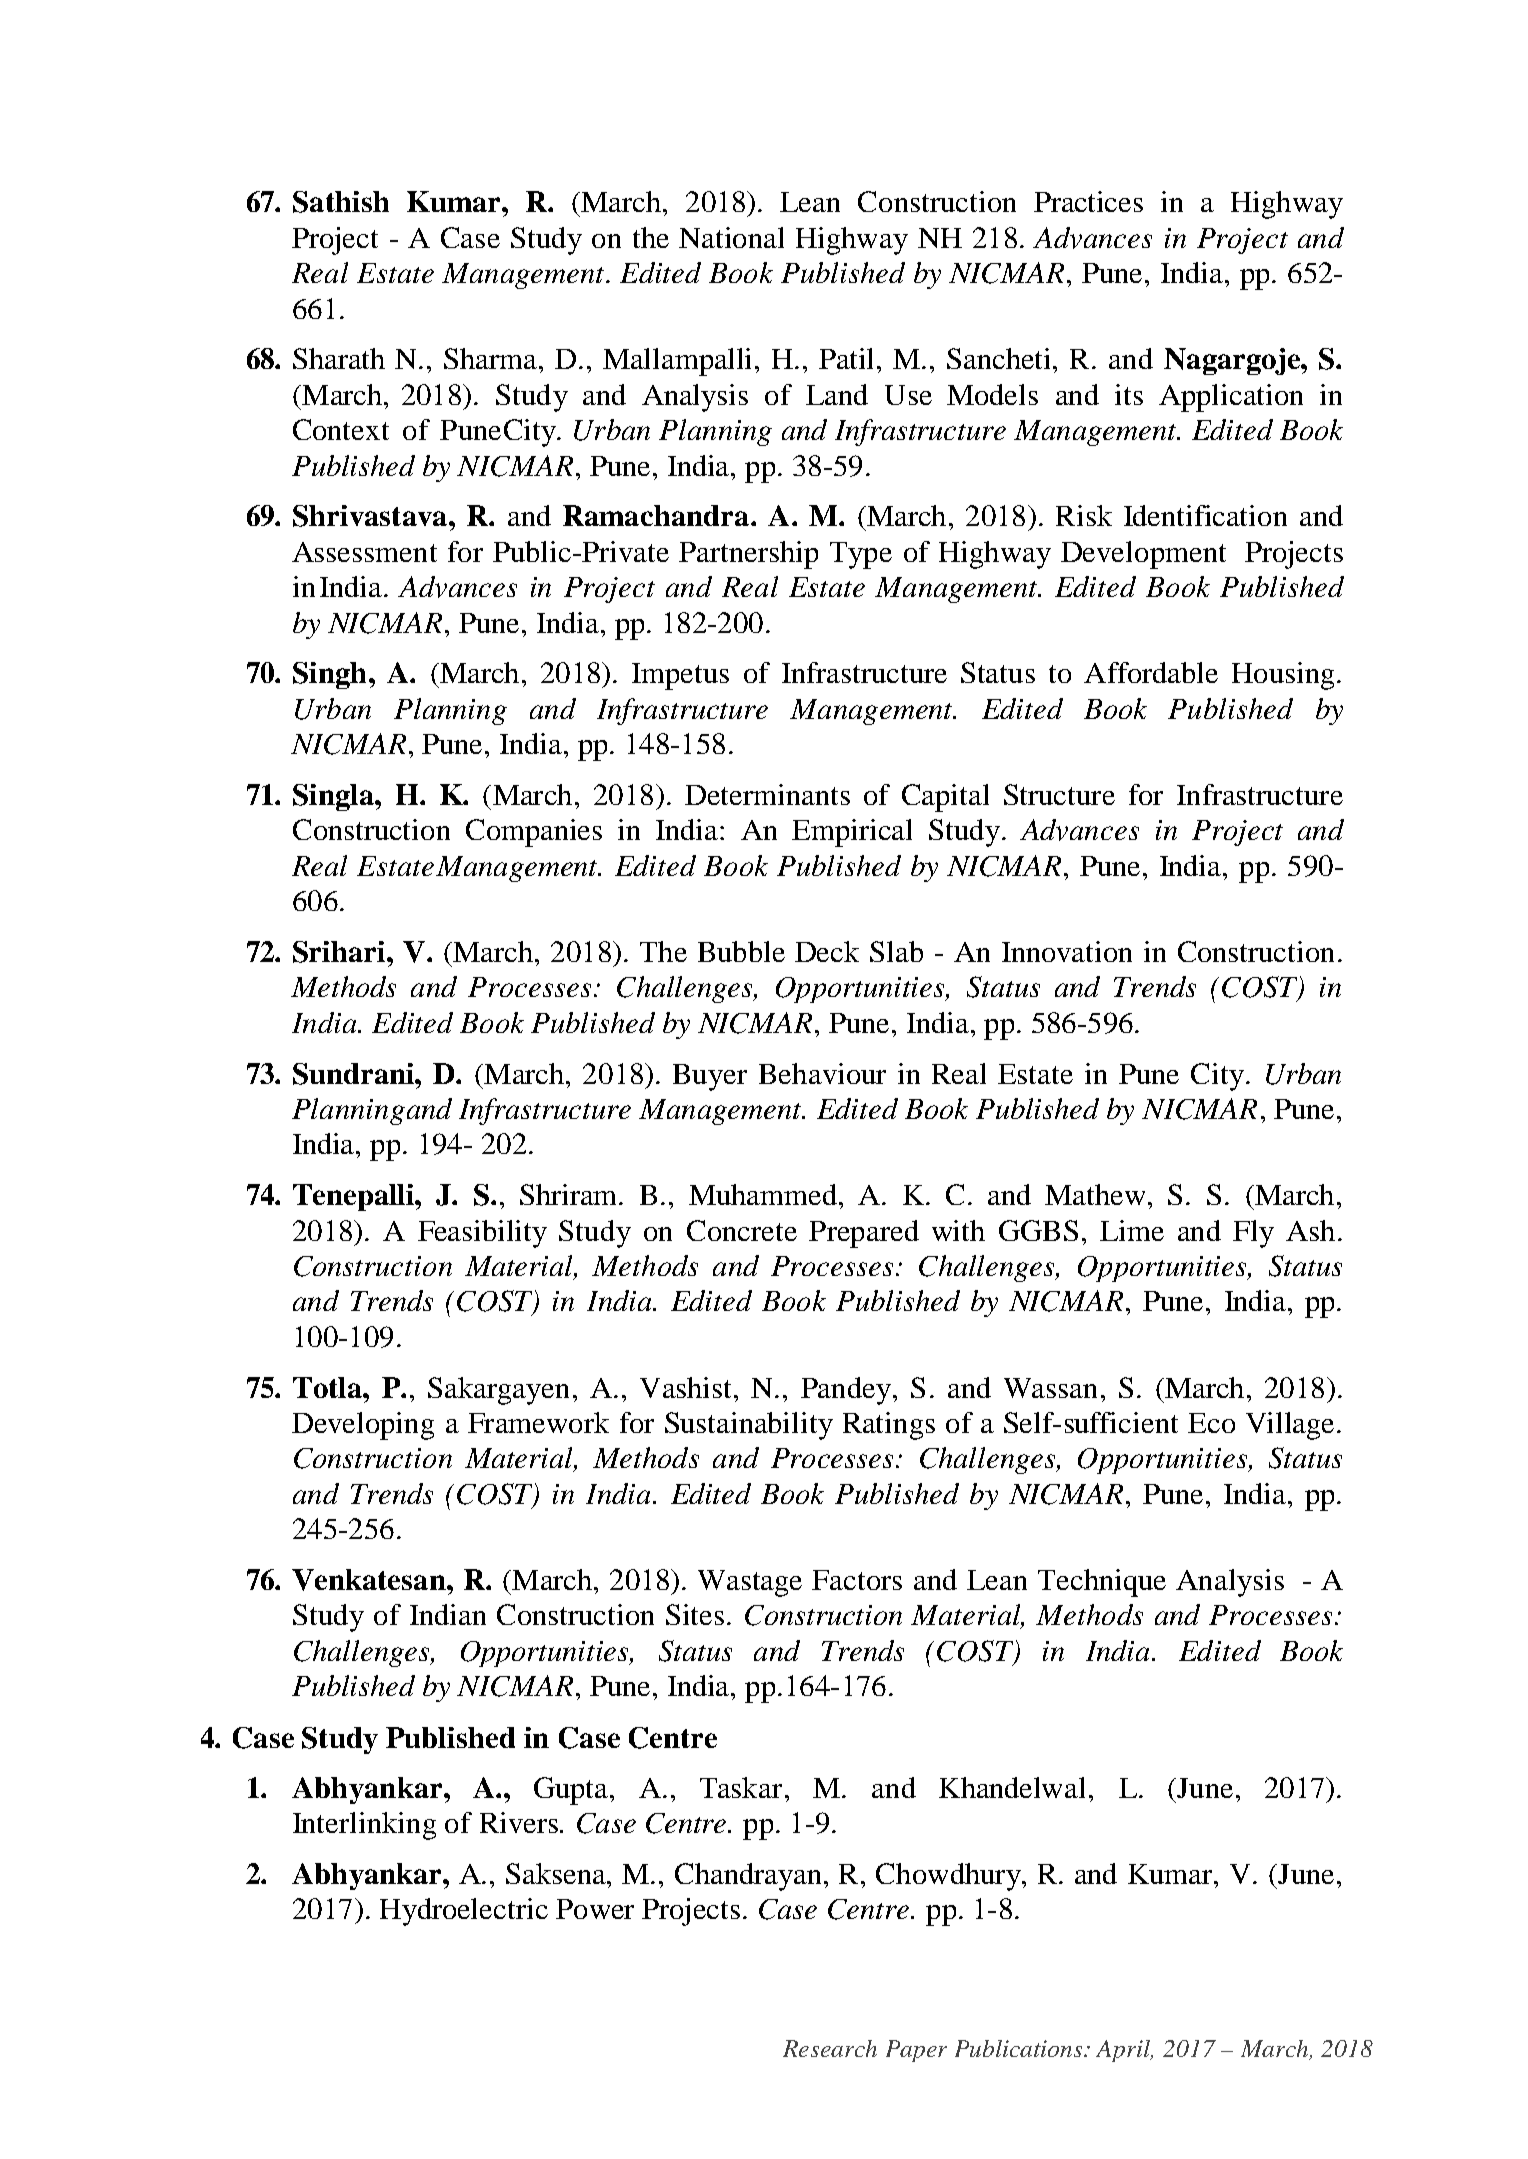 The height and width of the page is (2159, 1528). Describe the element at coordinates (857, 1580) in the page. I see `Factors` at that location.
